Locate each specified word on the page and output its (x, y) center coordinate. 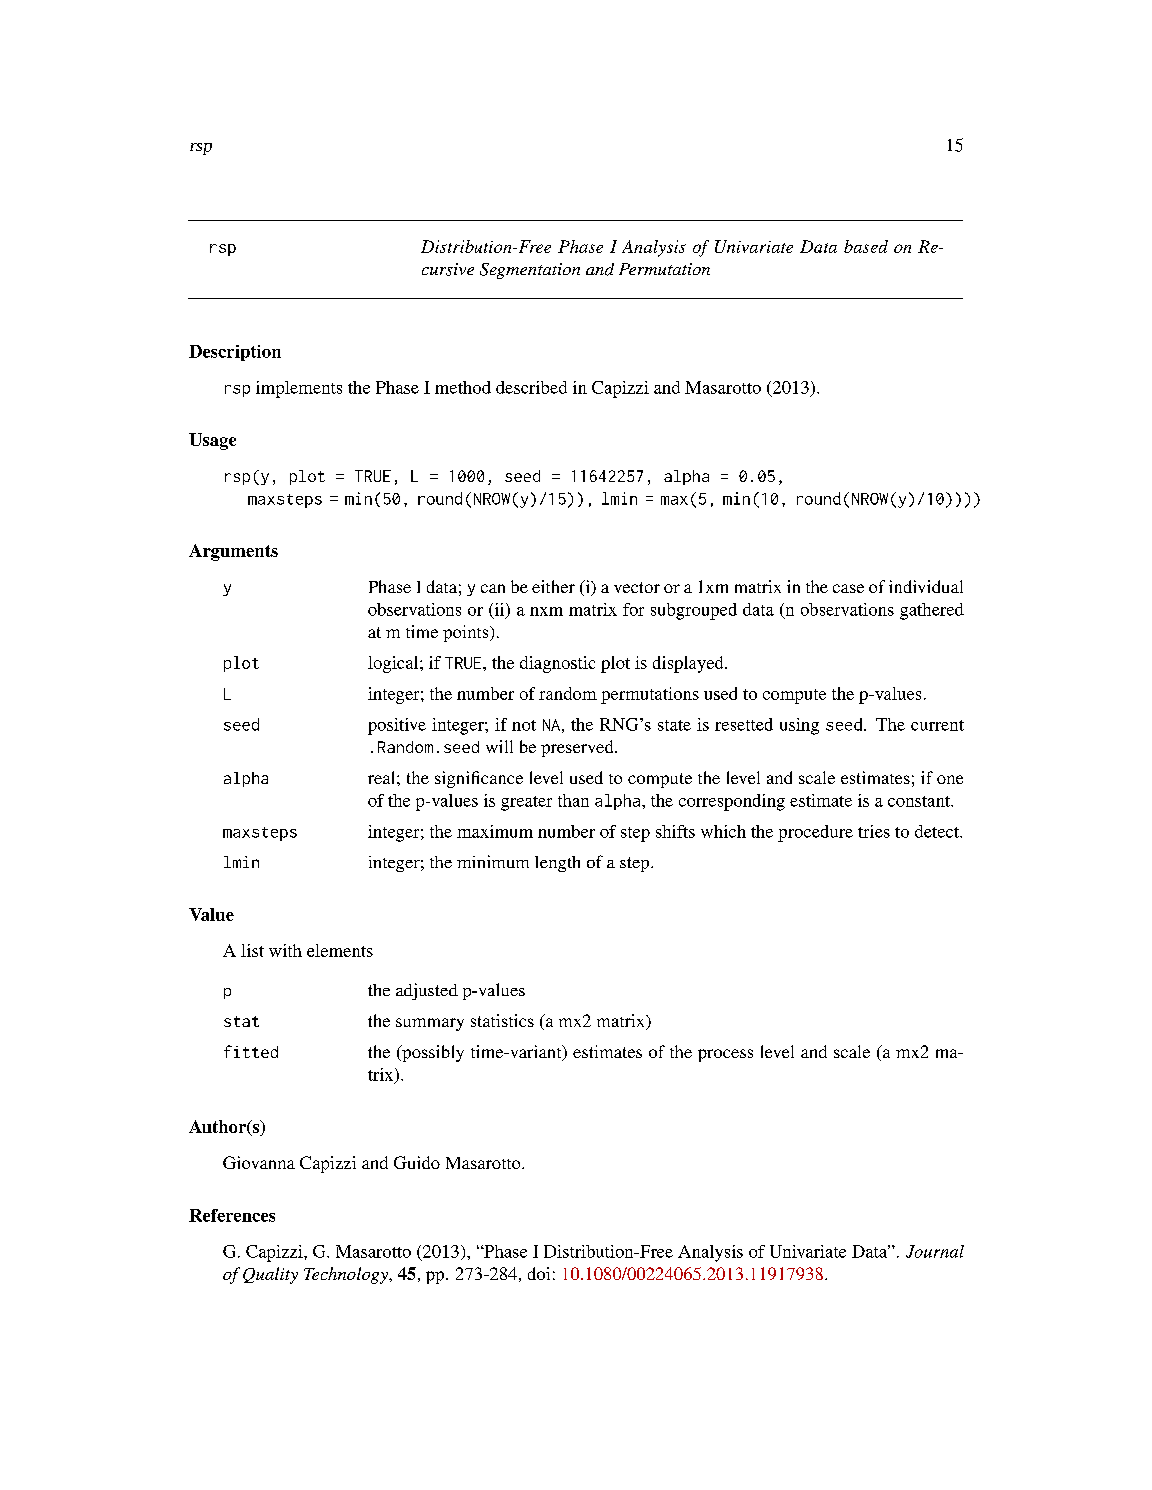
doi (539, 1273)
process (725, 1055)
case (848, 588)
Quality (270, 1275)
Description (235, 353)
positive (397, 726)
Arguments (233, 552)
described (531, 387)
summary (430, 1024)
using (799, 726)
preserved (578, 748)
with (285, 950)
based (866, 246)
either (553, 586)
